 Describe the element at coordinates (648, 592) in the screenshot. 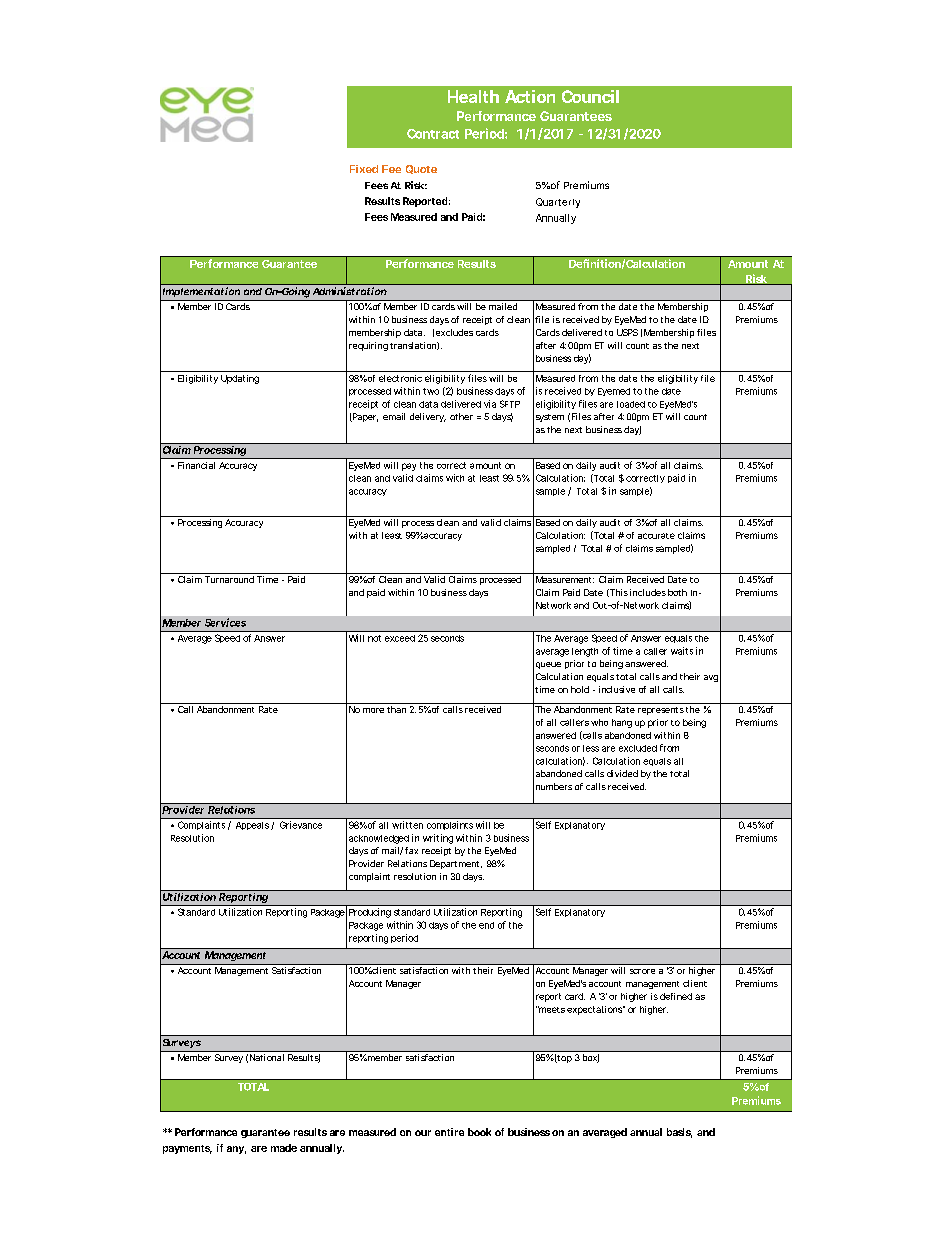

I see `includes` at that location.
